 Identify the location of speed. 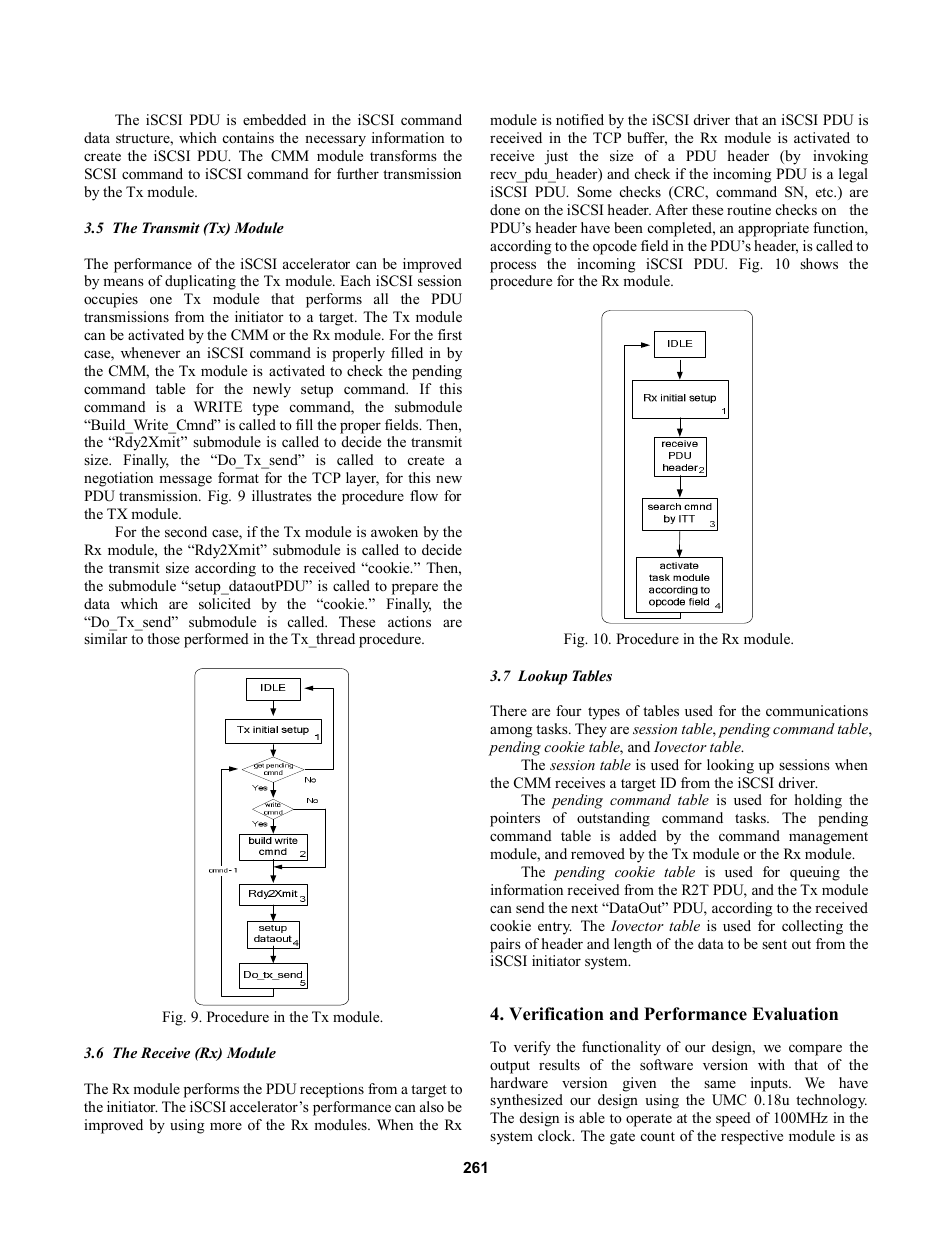
(733, 1119).
